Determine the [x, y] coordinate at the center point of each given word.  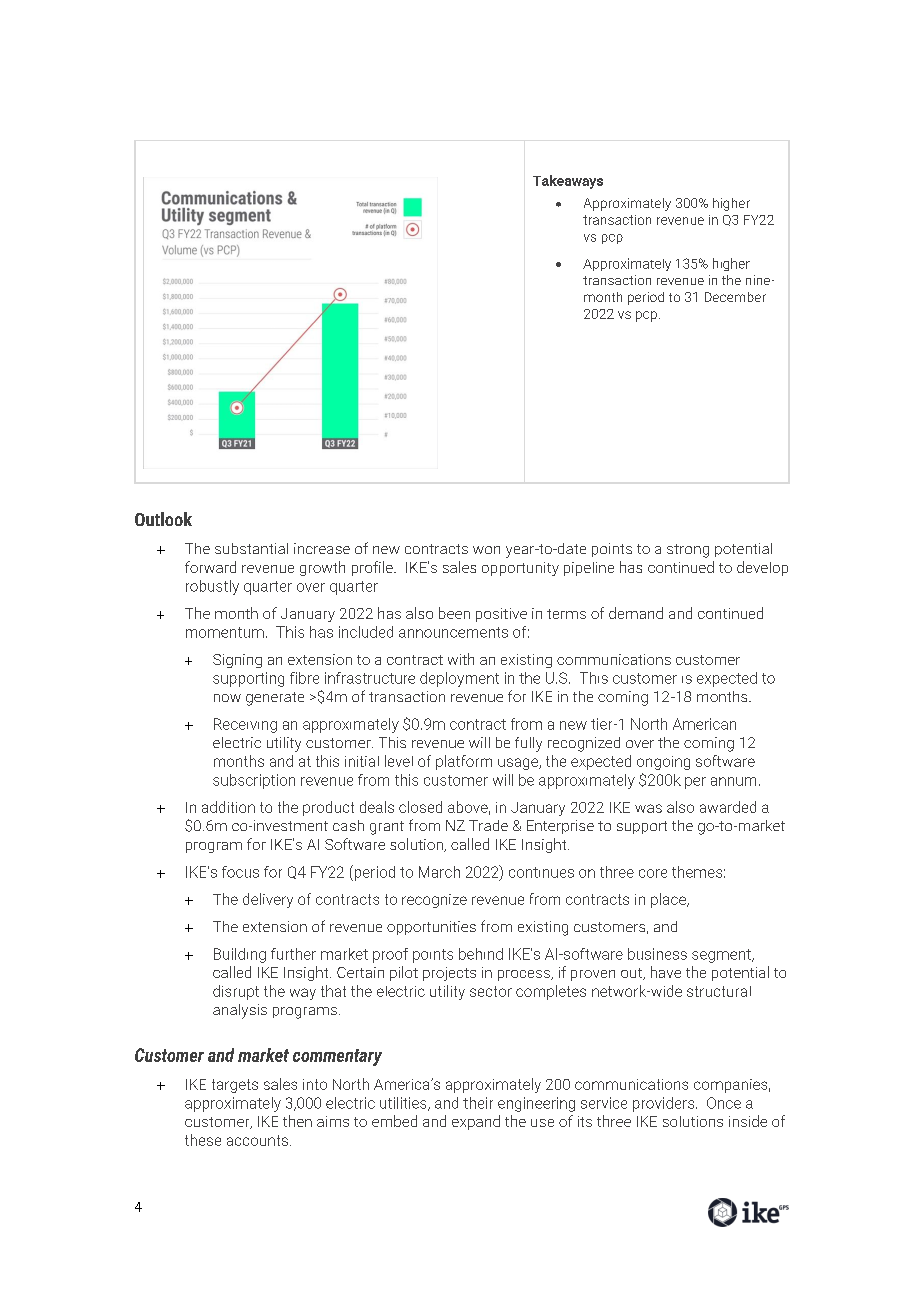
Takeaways [568, 182]
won [486, 550]
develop [762, 568]
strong [688, 551]
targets [235, 1086]
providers [665, 1104]
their [478, 1103]
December [735, 297]
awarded [728, 807]
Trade [488, 825]
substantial [251, 548]
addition [228, 807]
